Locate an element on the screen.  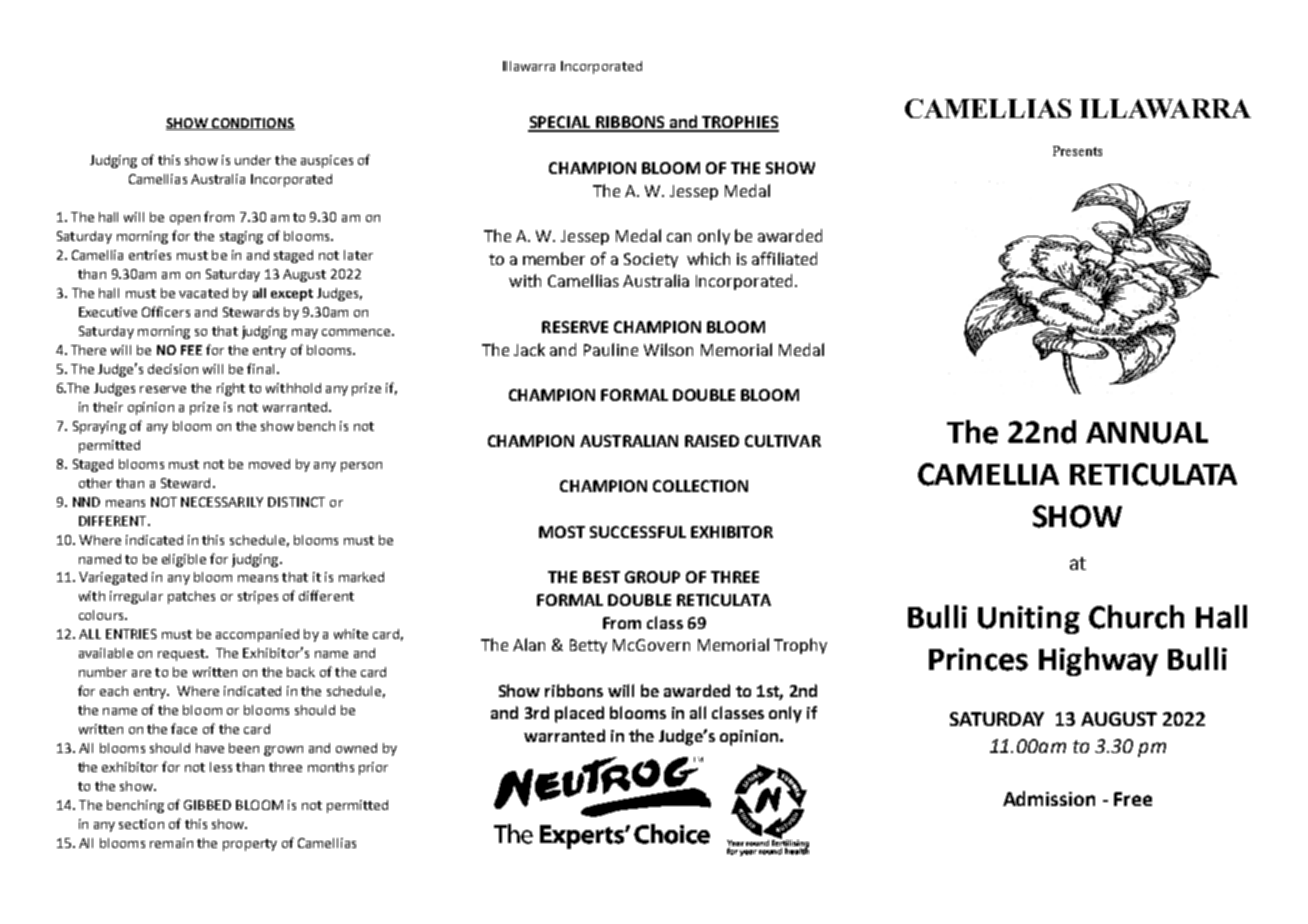
under is located at coordinates (253, 160).
